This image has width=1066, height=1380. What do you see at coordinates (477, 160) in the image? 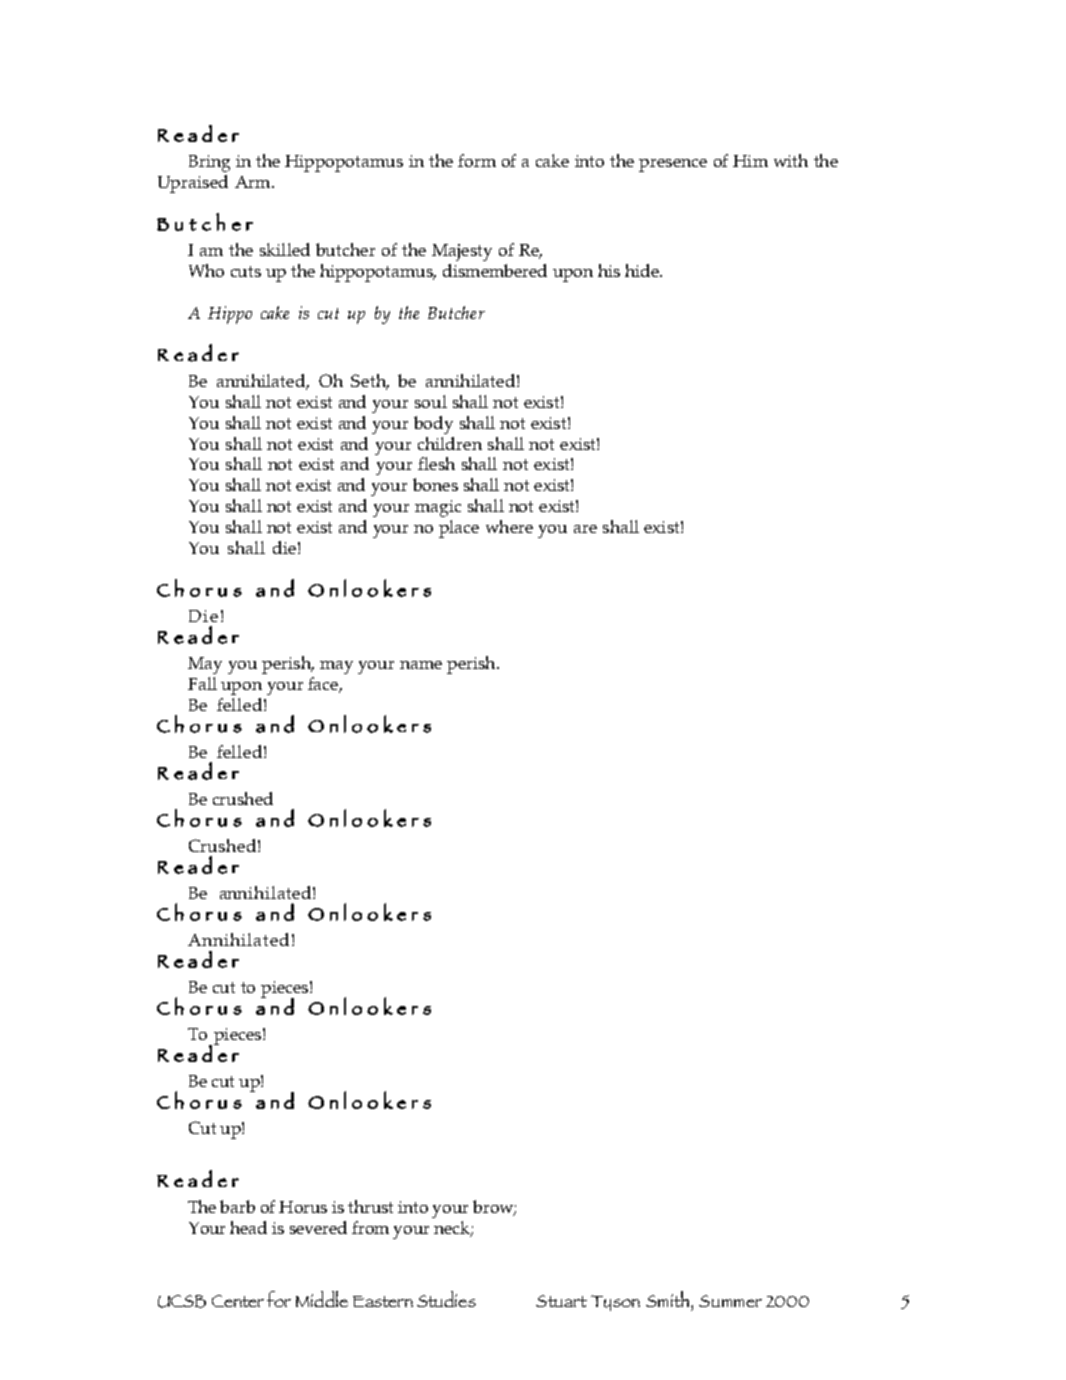
I see `form` at bounding box center [477, 160].
